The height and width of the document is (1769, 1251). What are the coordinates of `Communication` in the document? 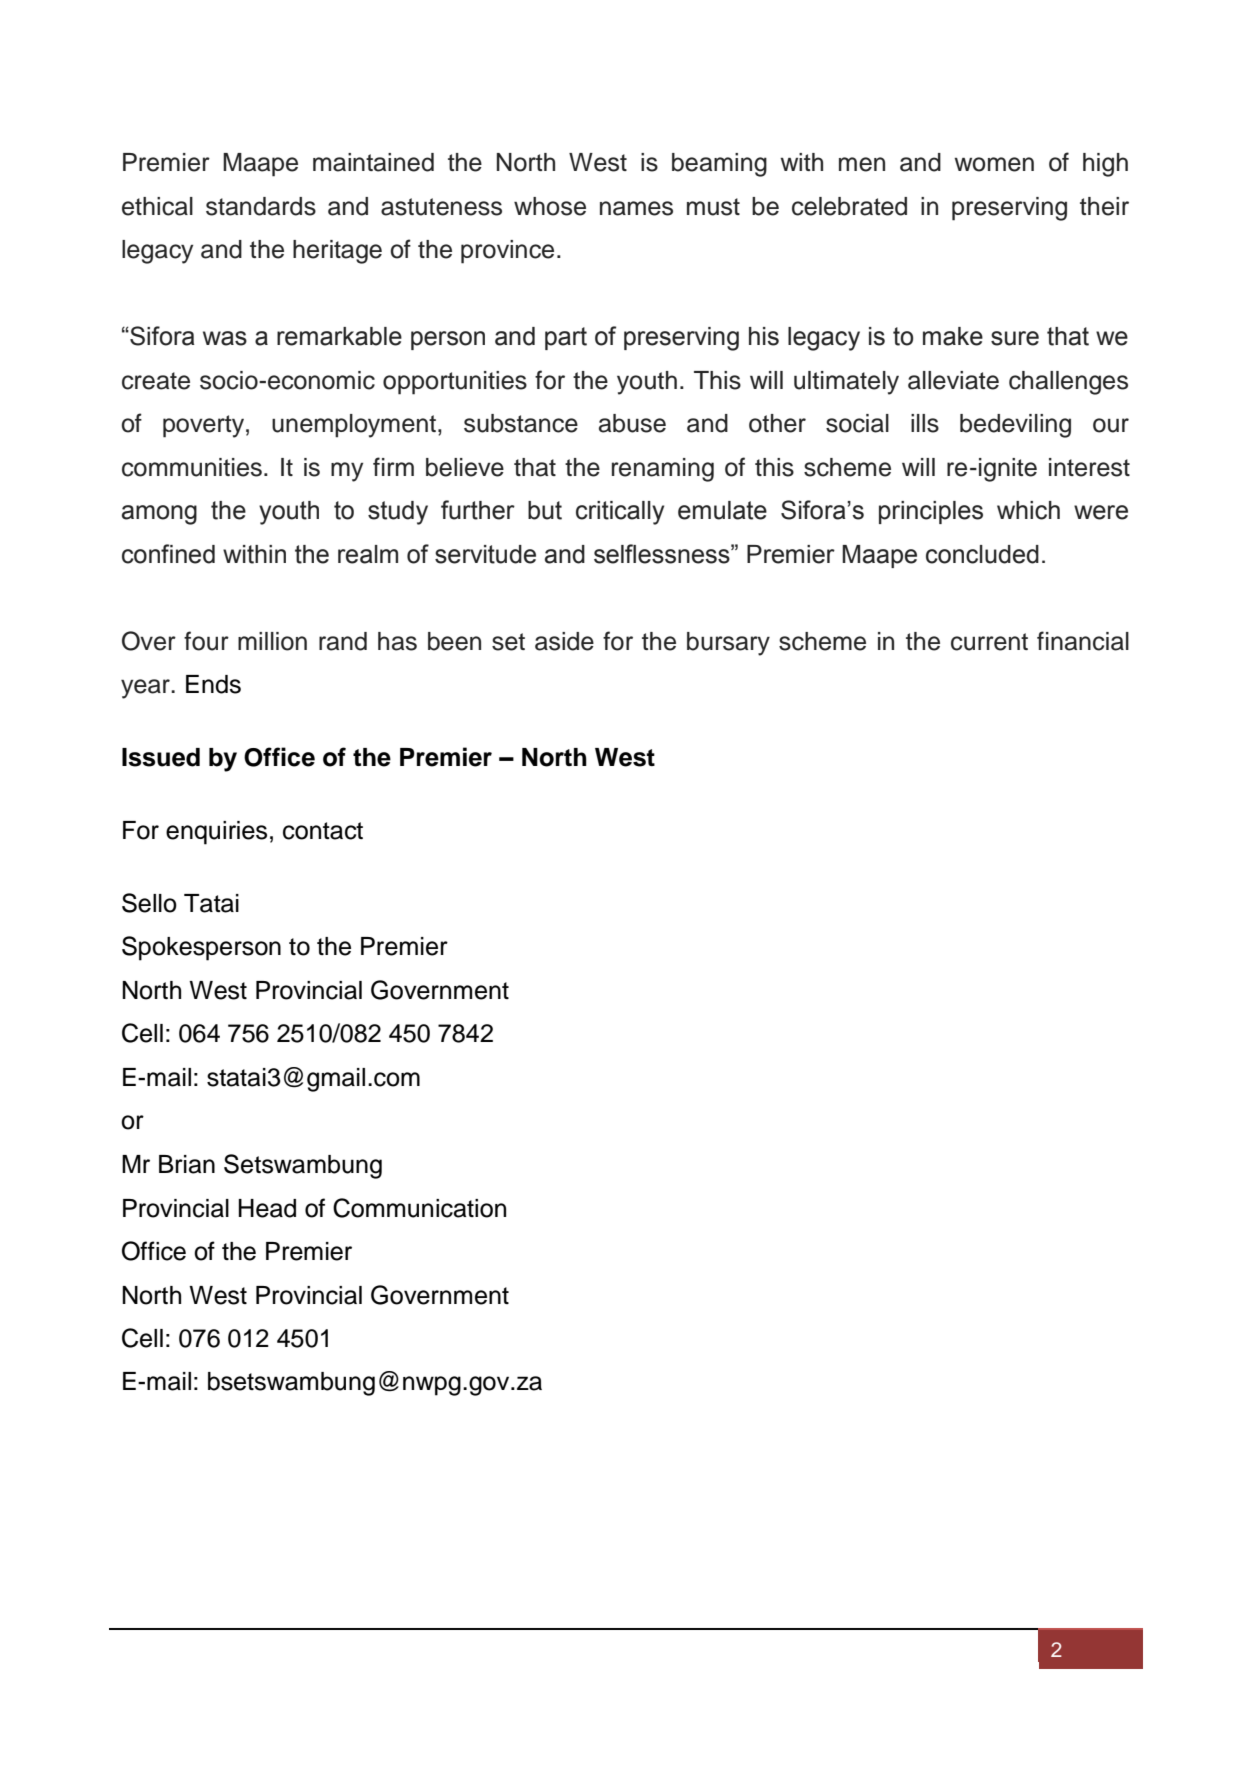 It's located at (419, 1208).
